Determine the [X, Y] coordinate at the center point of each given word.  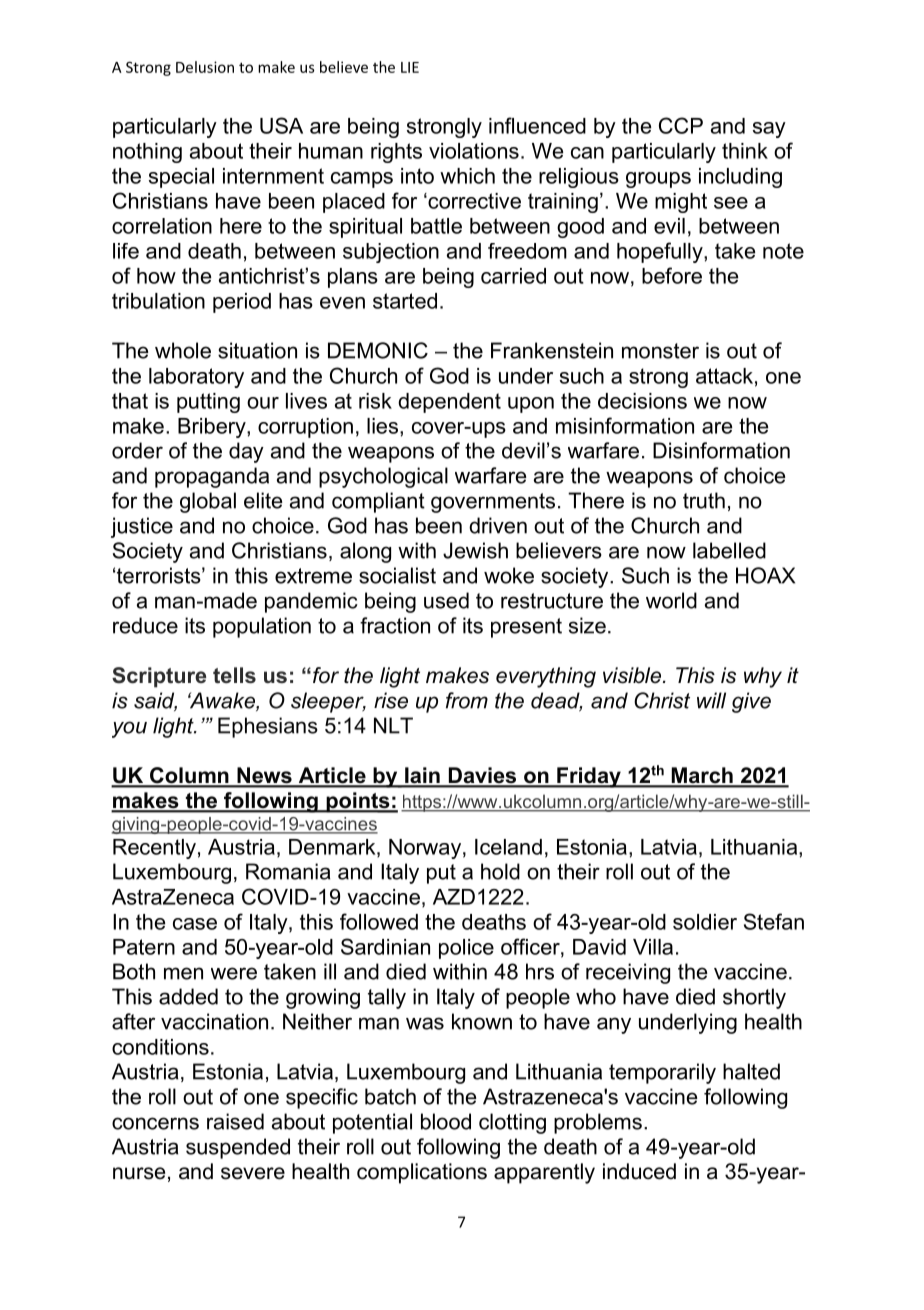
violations [474, 151]
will [711, 700]
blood [446, 1121]
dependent [449, 403]
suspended [238, 1148]
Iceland [508, 847]
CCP [681, 125]
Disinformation [721, 450]
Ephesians [268, 727]
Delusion [205, 67]
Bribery [213, 428]
